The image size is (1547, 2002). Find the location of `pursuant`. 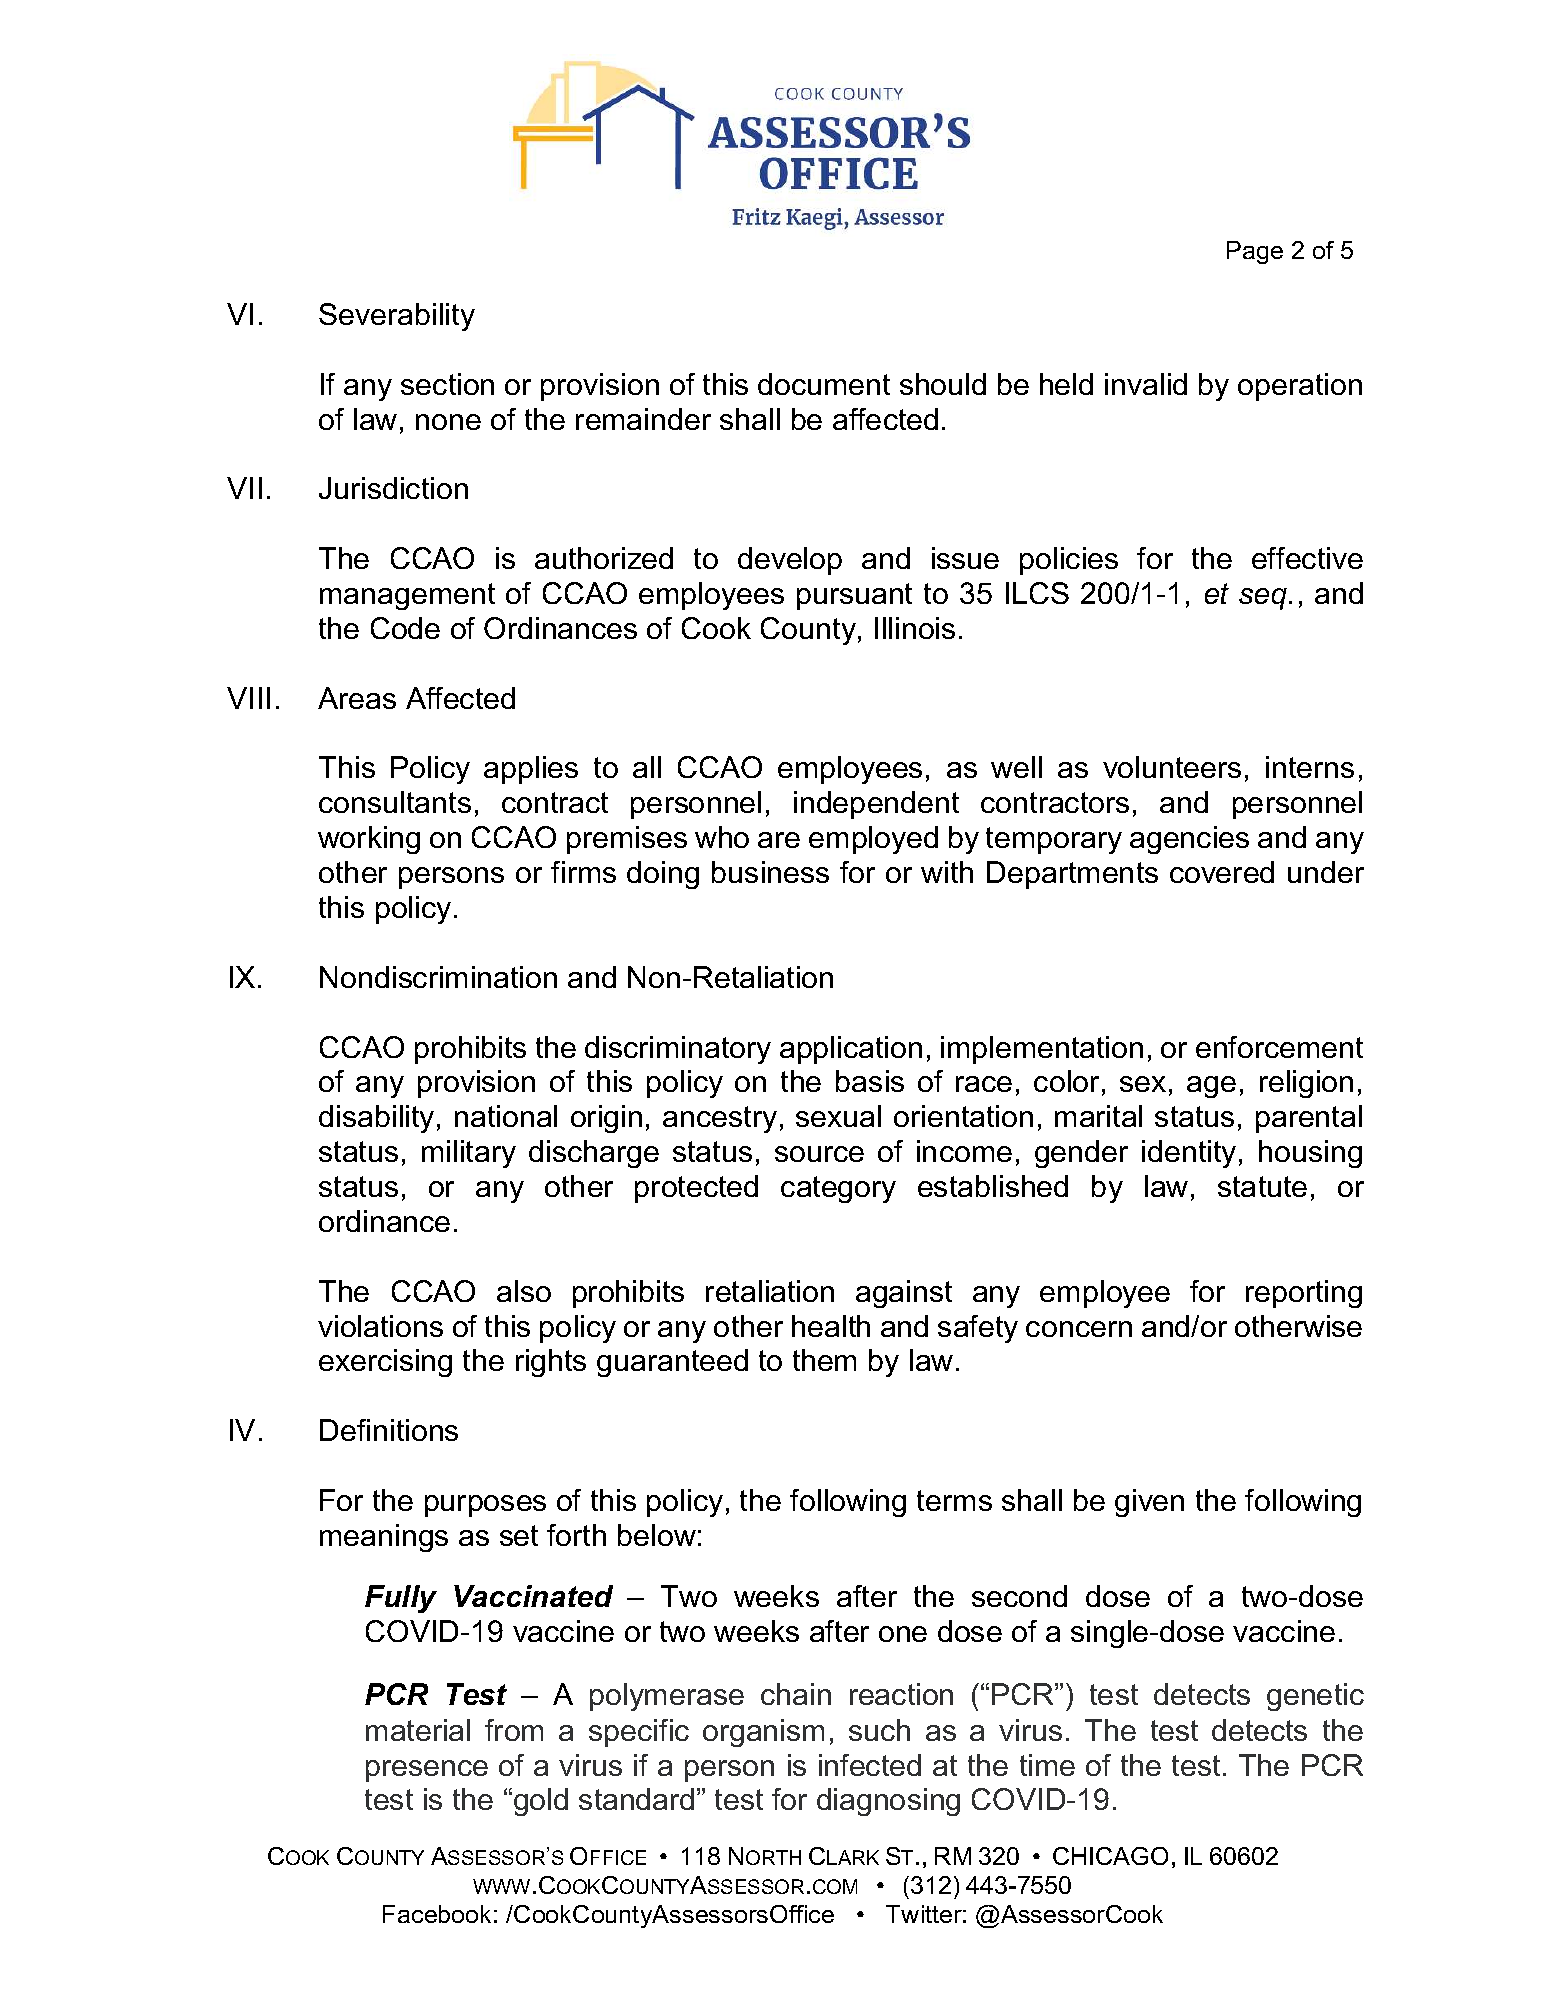

pursuant is located at coordinates (854, 596).
